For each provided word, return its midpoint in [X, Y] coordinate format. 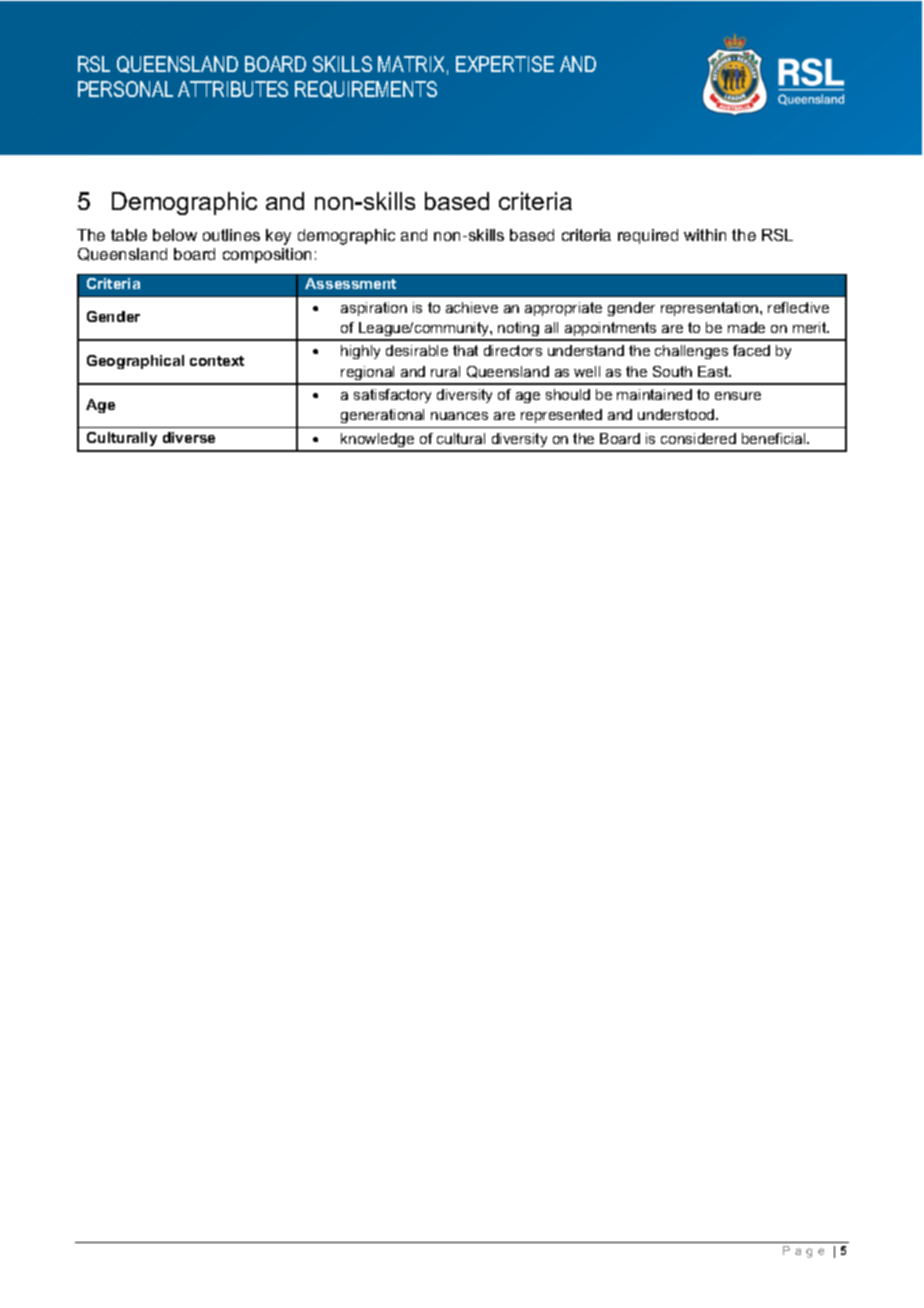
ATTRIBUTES [233, 89]
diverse [189, 437]
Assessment [350, 283]
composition [267, 255]
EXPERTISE [505, 64]
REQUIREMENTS [366, 89]
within [705, 235]
